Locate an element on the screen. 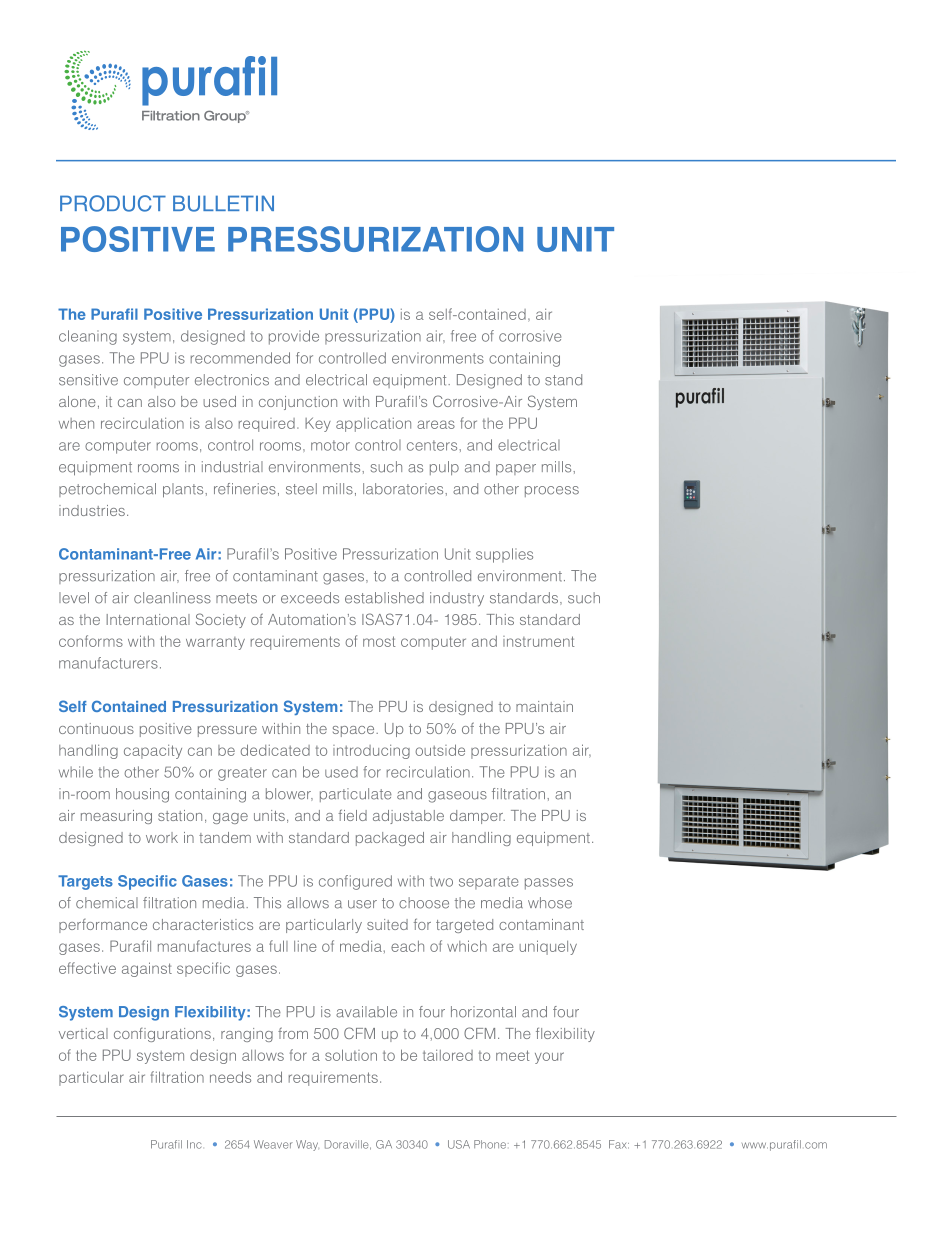  PRODUCT is located at coordinates (113, 203).
